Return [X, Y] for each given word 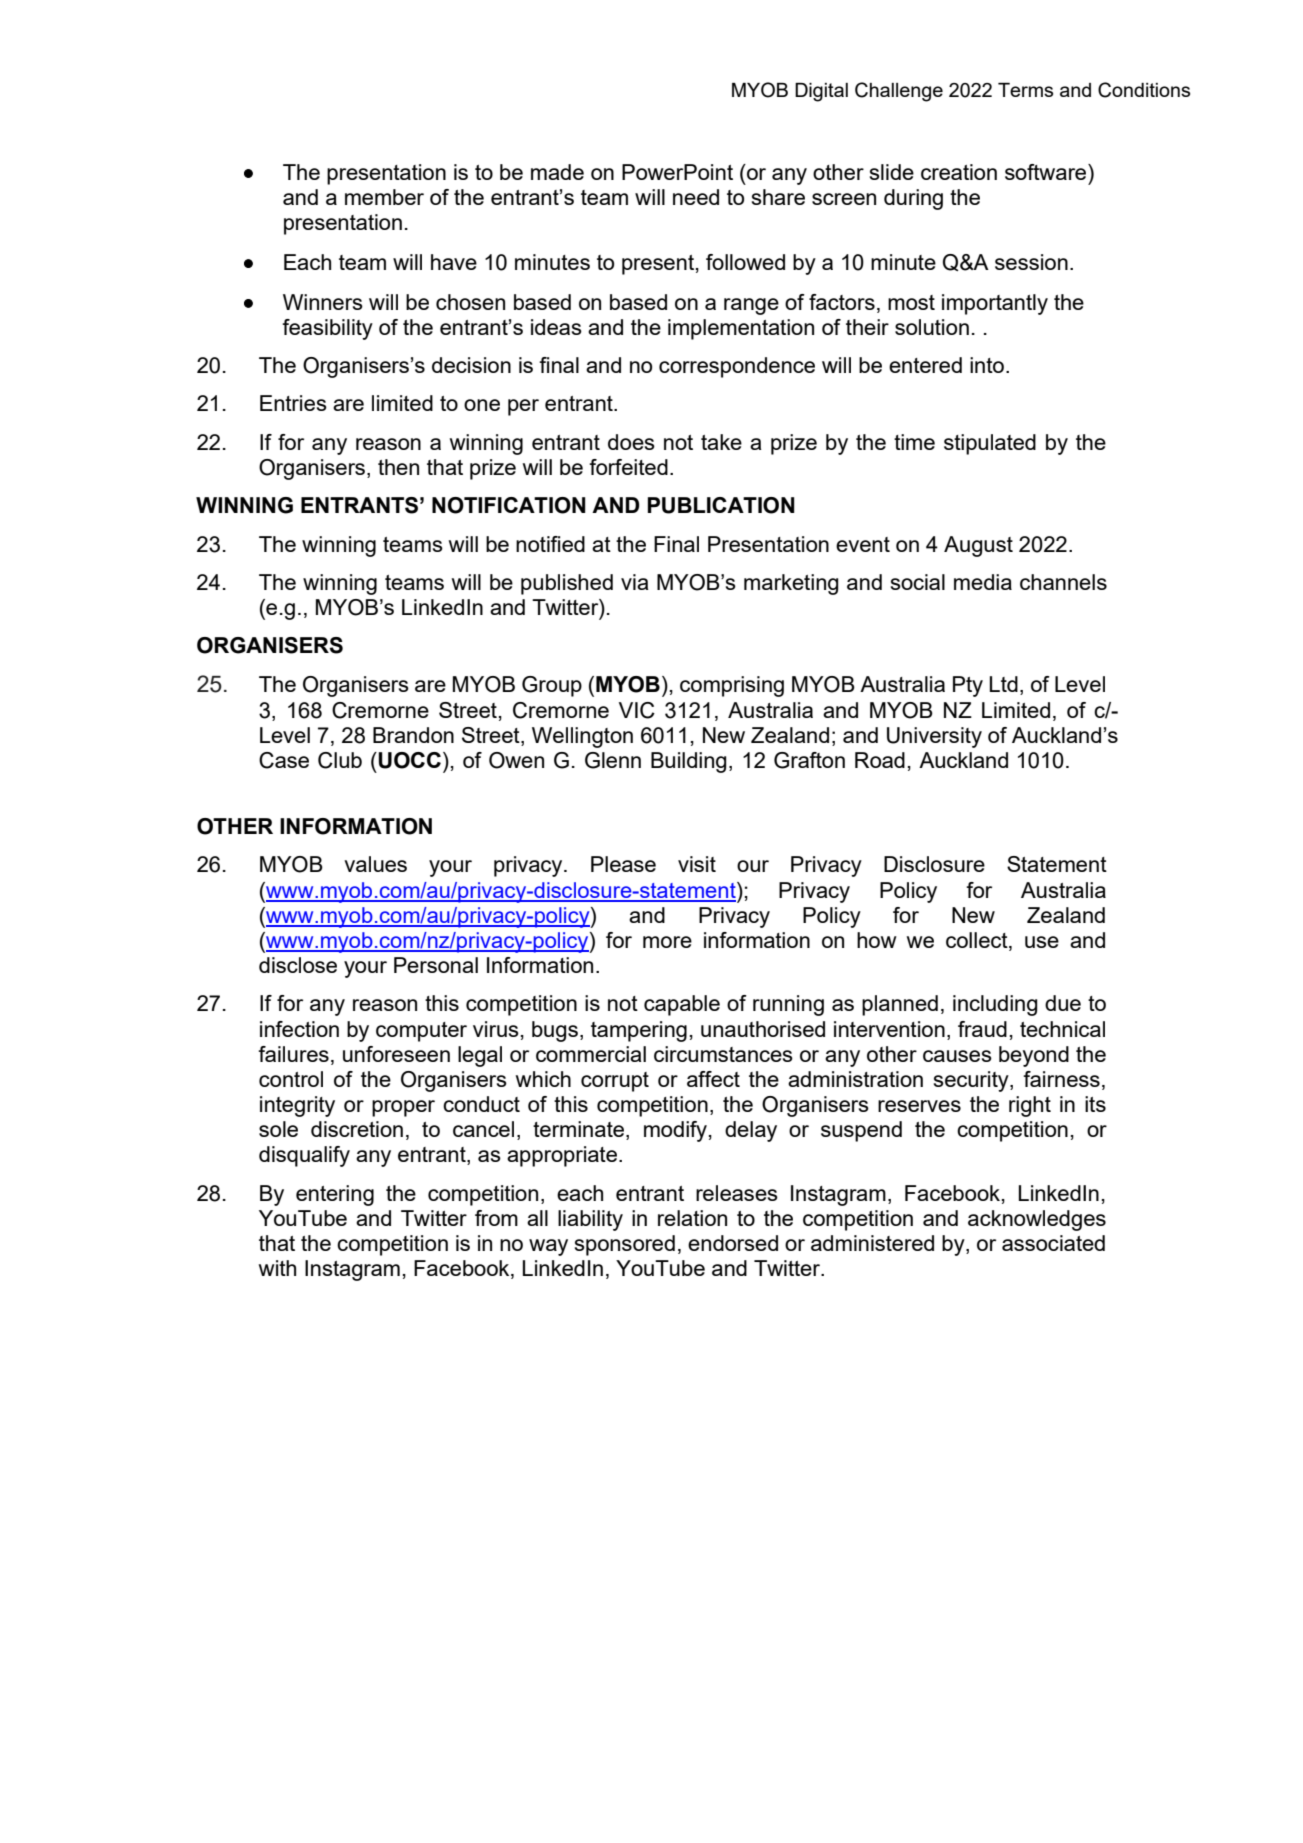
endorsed [733, 1243]
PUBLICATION [721, 505]
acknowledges [1037, 1220]
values [375, 864]
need [696, 197]
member [384, 197]
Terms [1025, 90]
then [398, 467]
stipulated [990, 444]
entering [335, 1195]
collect [978, 941]
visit [697, 864]
